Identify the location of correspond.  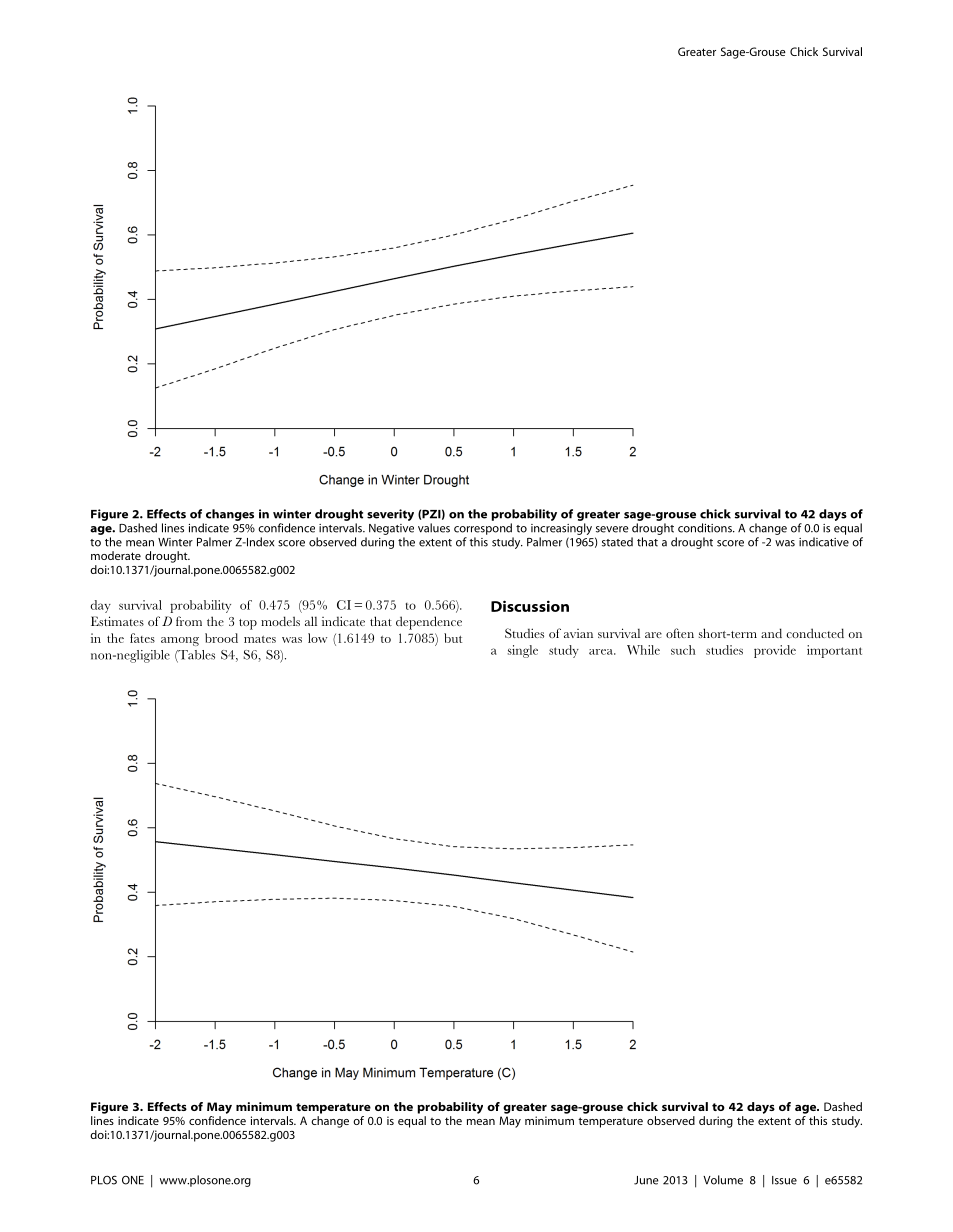
(483, 529).
